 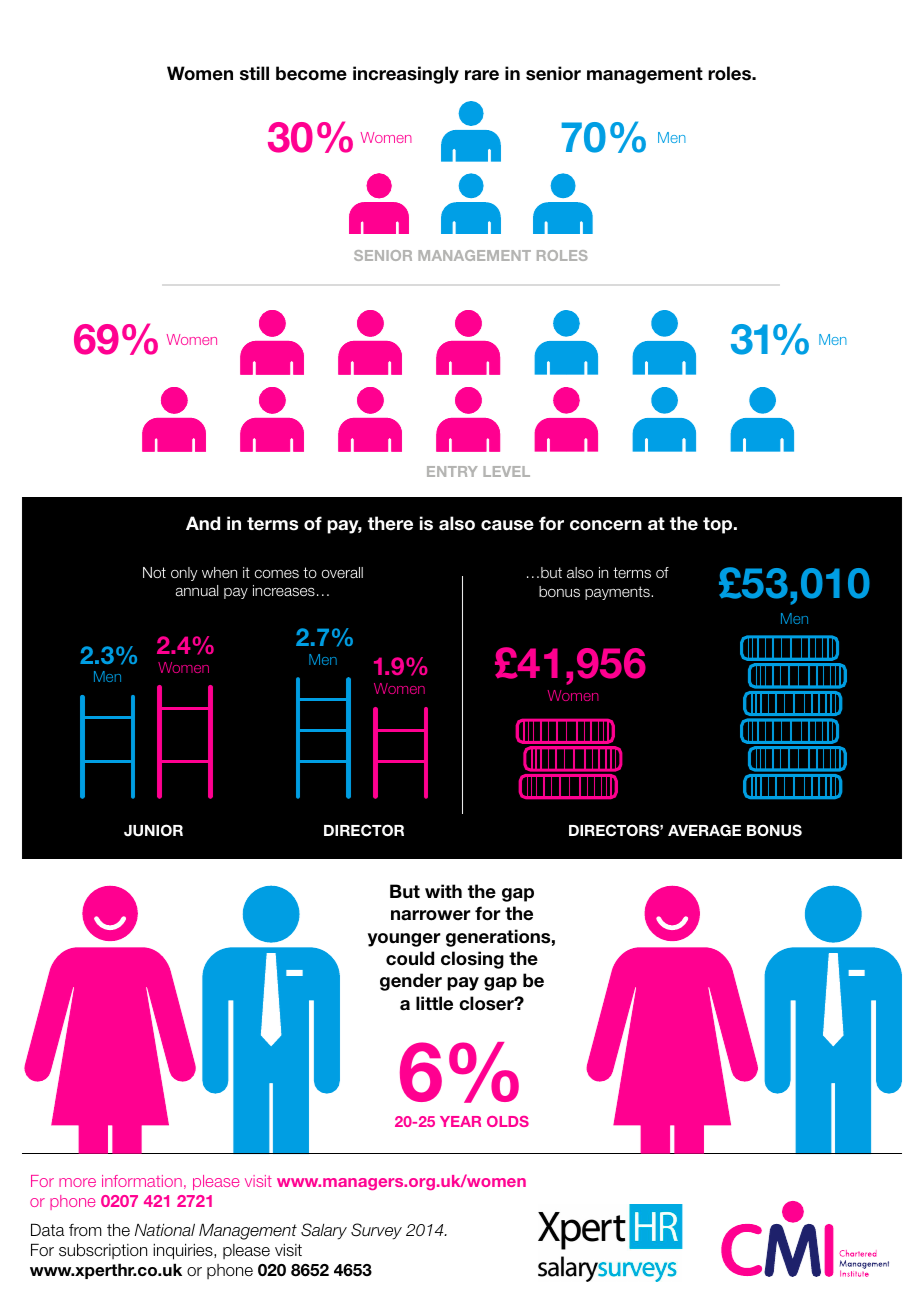 What do you see at coordinates (704, 830) in the image?
I see `AVERAGE` at bounding box center [704, 830].
